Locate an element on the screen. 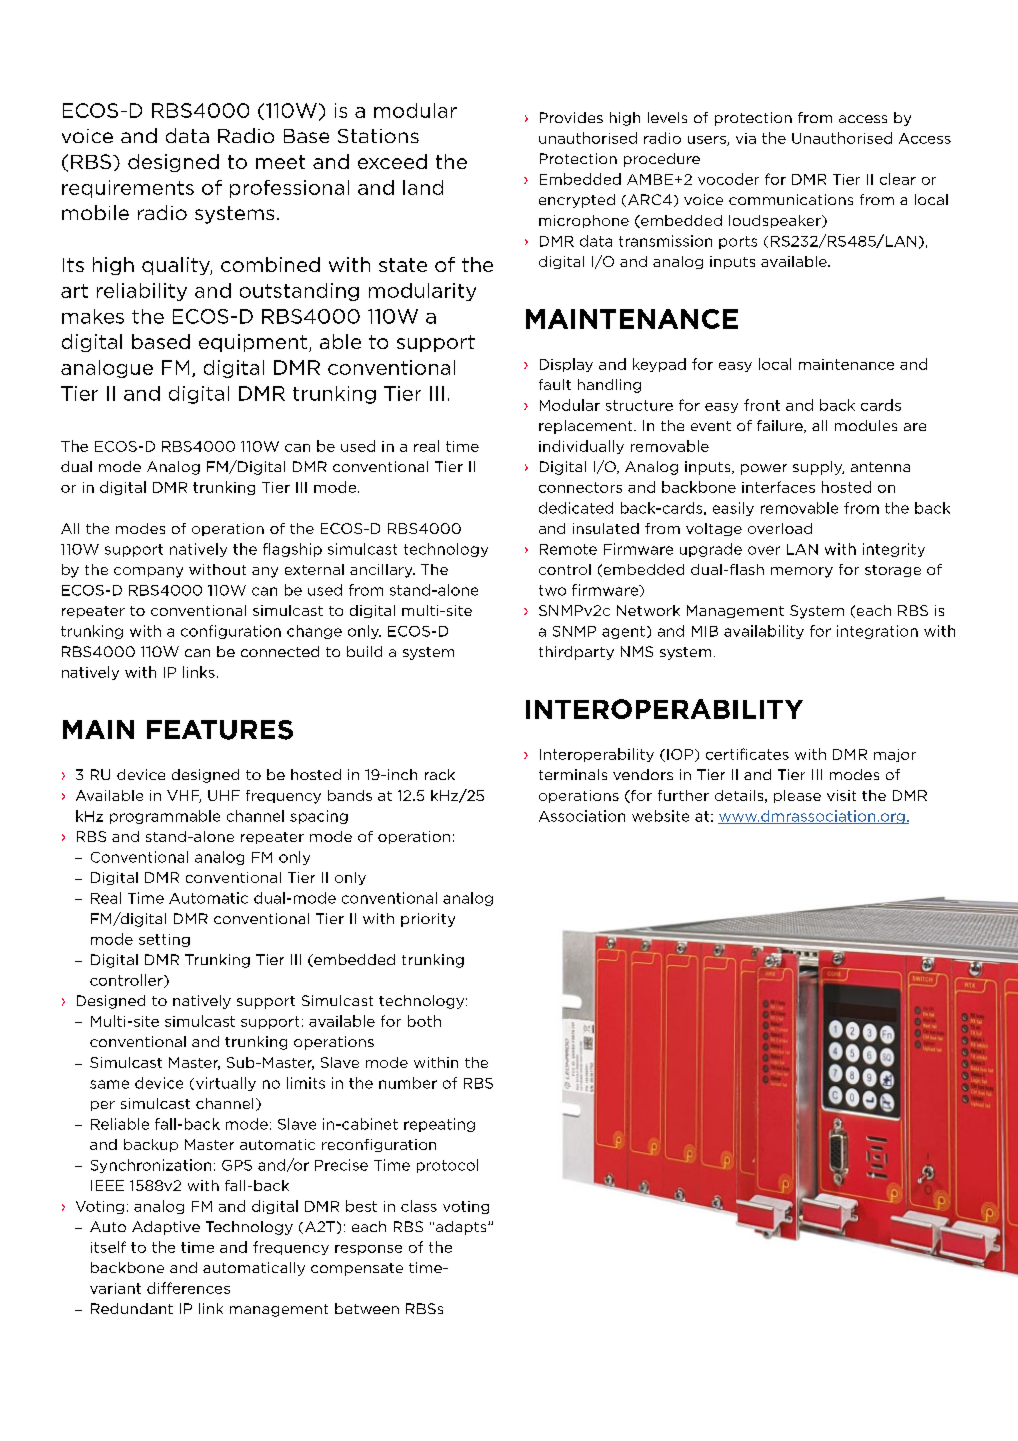 This screenshot has width=1018, height=1441. protocol is located at coordinates (447, 1166).
